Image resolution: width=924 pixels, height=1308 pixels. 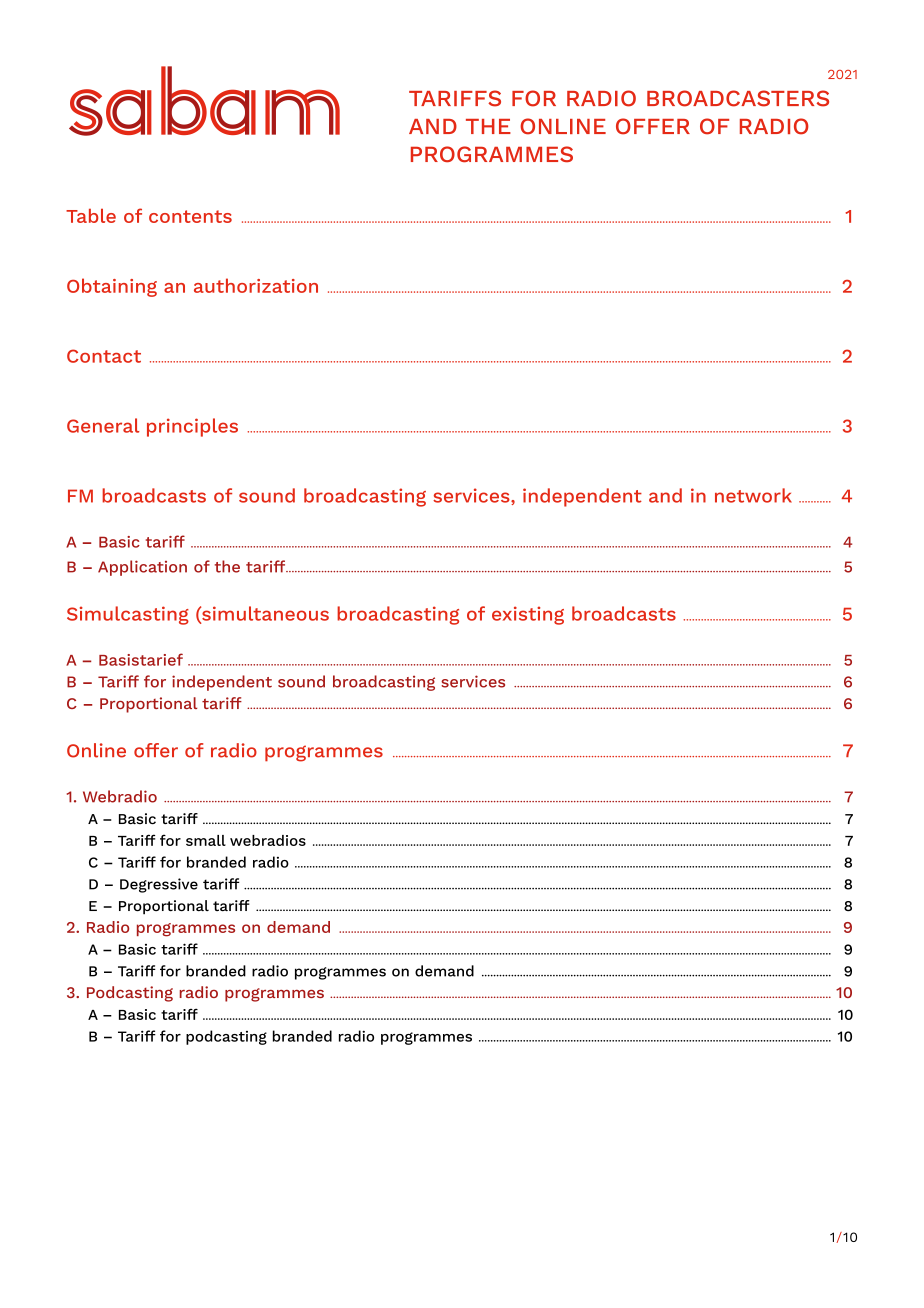 I want to click on principles, so click(x=192, y=427).
